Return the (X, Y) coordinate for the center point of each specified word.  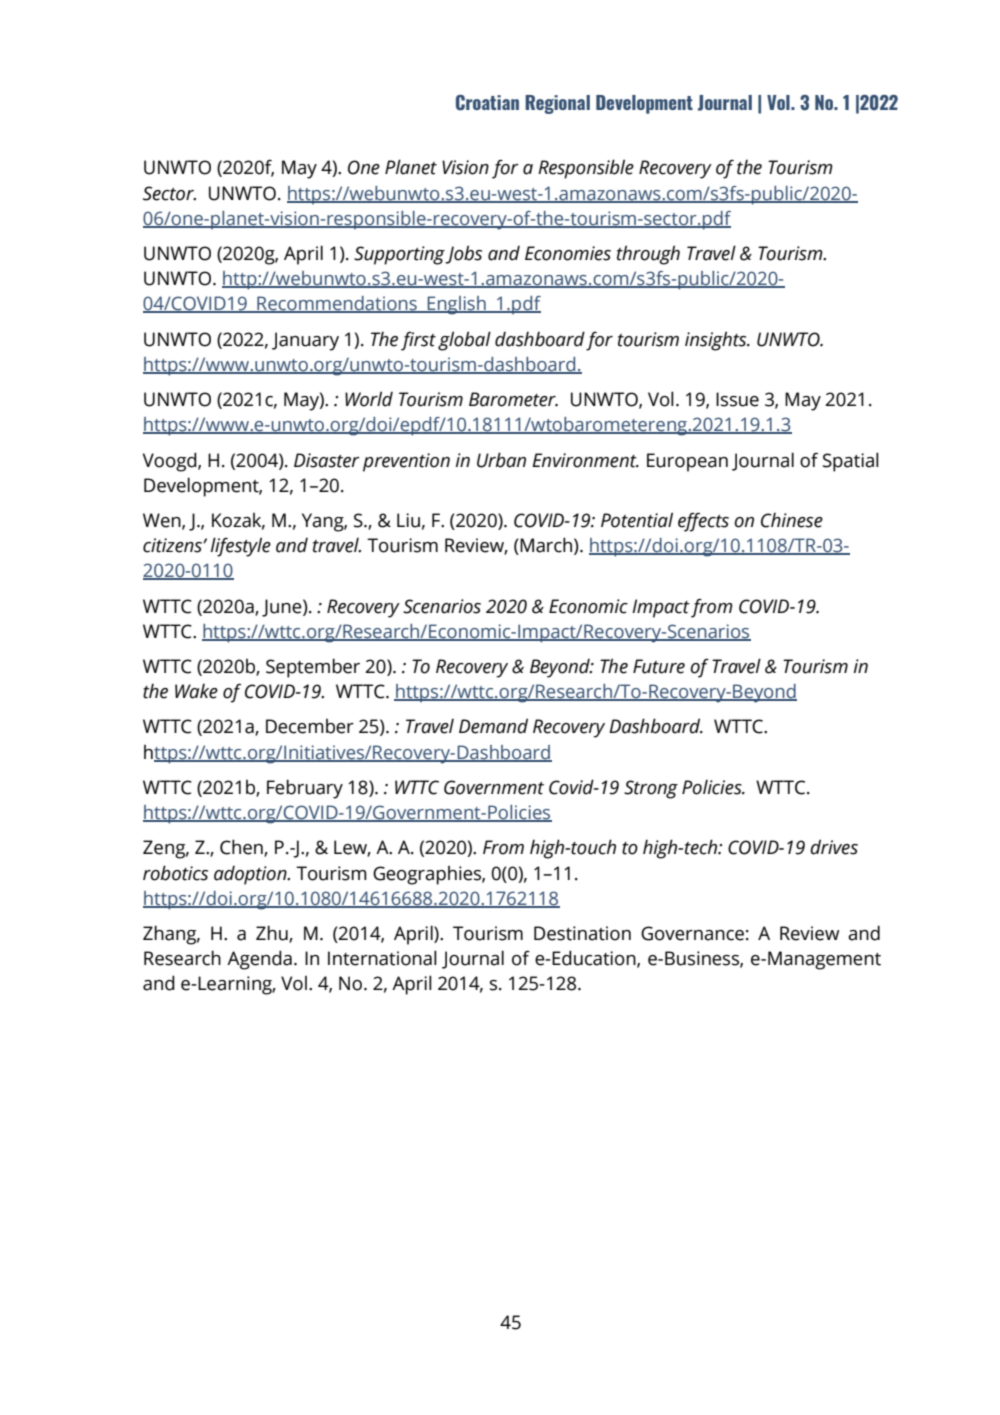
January (305, 341)
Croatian (487, 103)
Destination (582, 933)
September (313, 668)
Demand (493, 726)
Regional (557, 104)
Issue (737, 399)
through (648, 255)
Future (659, 666)
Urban (501, 460)
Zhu (273, 934)
